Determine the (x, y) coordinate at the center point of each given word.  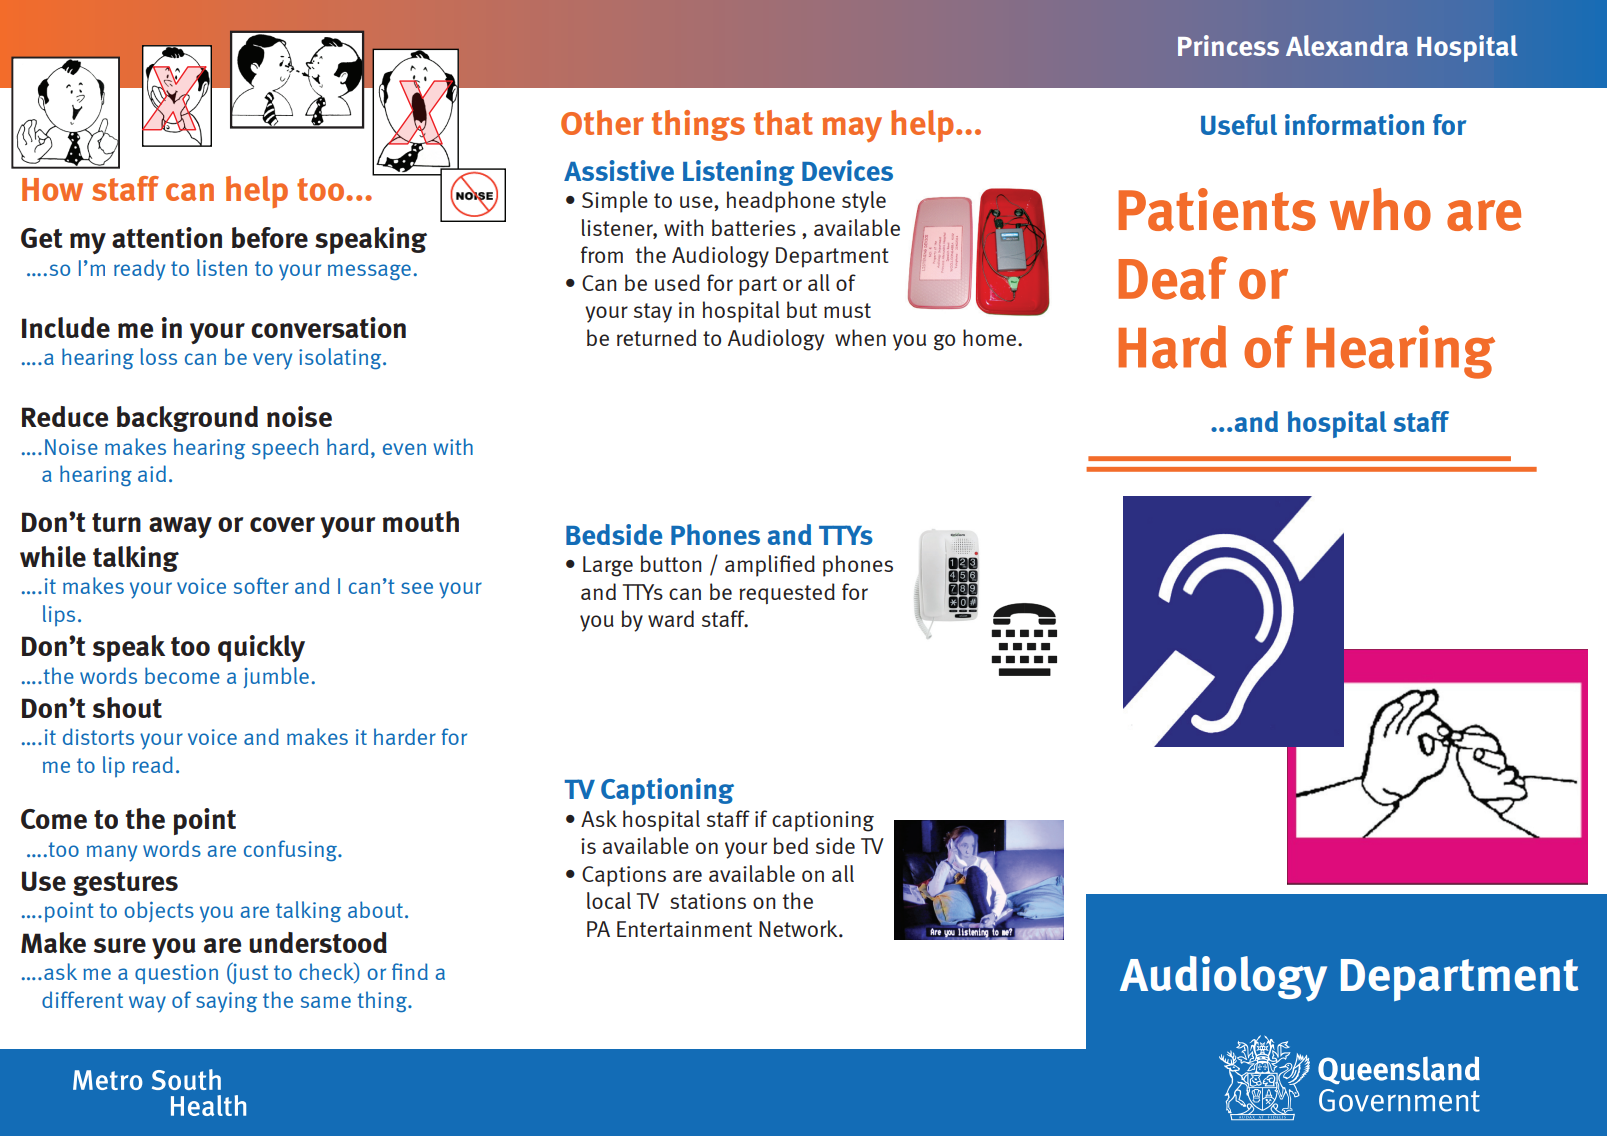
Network (799, 928)
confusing (292, 851)
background (187, 419)
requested (787, 593)
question (176, 974)
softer (261, 585)
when (860, 337)
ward (671, 618)
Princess (1228, 45)
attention (167, 237)
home (989, 337)
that (783, 122)
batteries (754, 227)
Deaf (1173, 278)
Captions (624, 876)
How (52, 189)
